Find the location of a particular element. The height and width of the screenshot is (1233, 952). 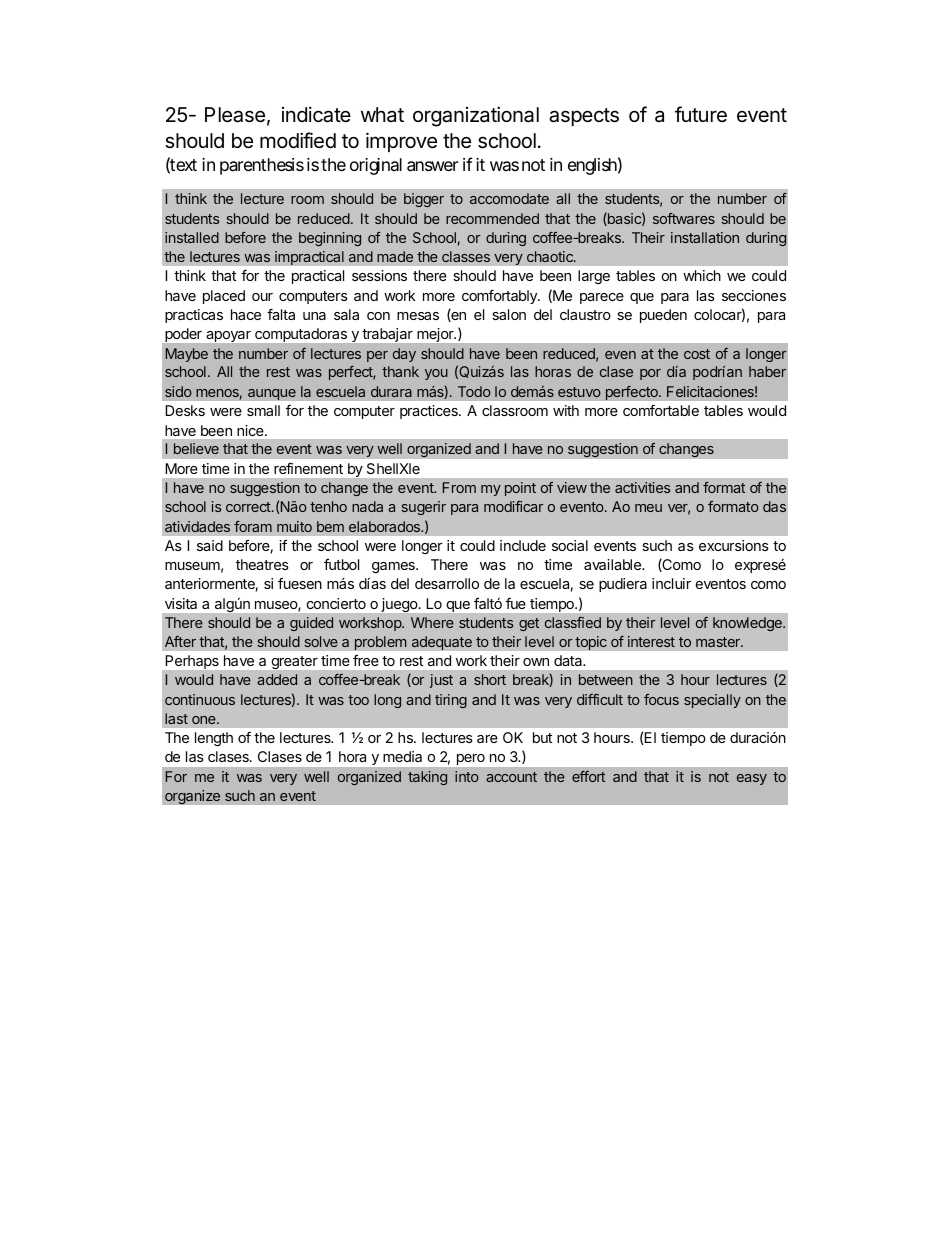

modified is located at coordinates (298, 140).
